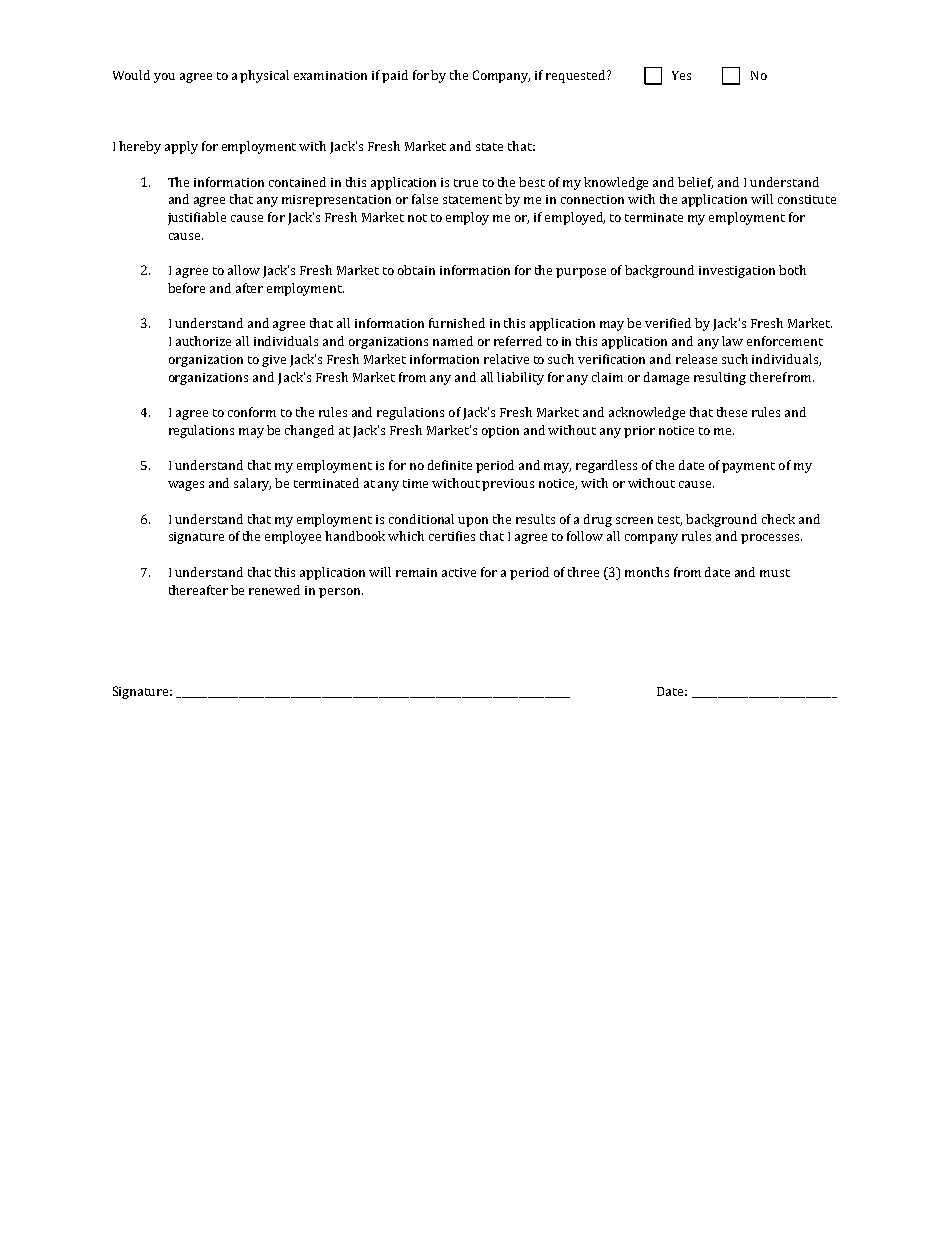 This screenshot has width=952, height=1233. I want to click on active, so click(459, 572).
